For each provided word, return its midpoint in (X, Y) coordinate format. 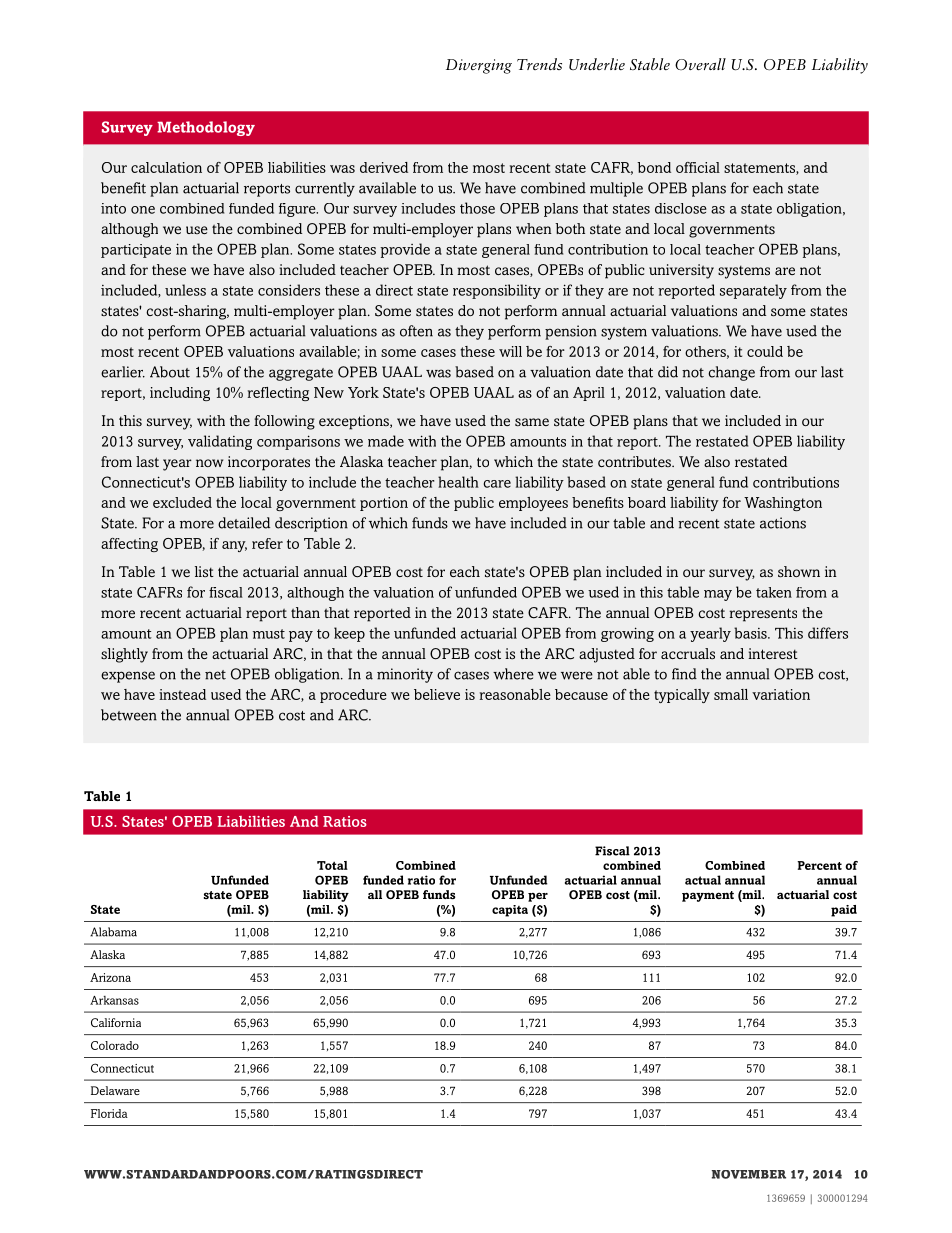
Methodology (206, 128)
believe (437, 694)
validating (220, 442)
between (129, 715)
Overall (700, 64)
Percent (819, 865)
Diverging (479, 66)
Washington (783, 504)
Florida (109, 1113)
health (458, 482)
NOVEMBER (749, 1174)
